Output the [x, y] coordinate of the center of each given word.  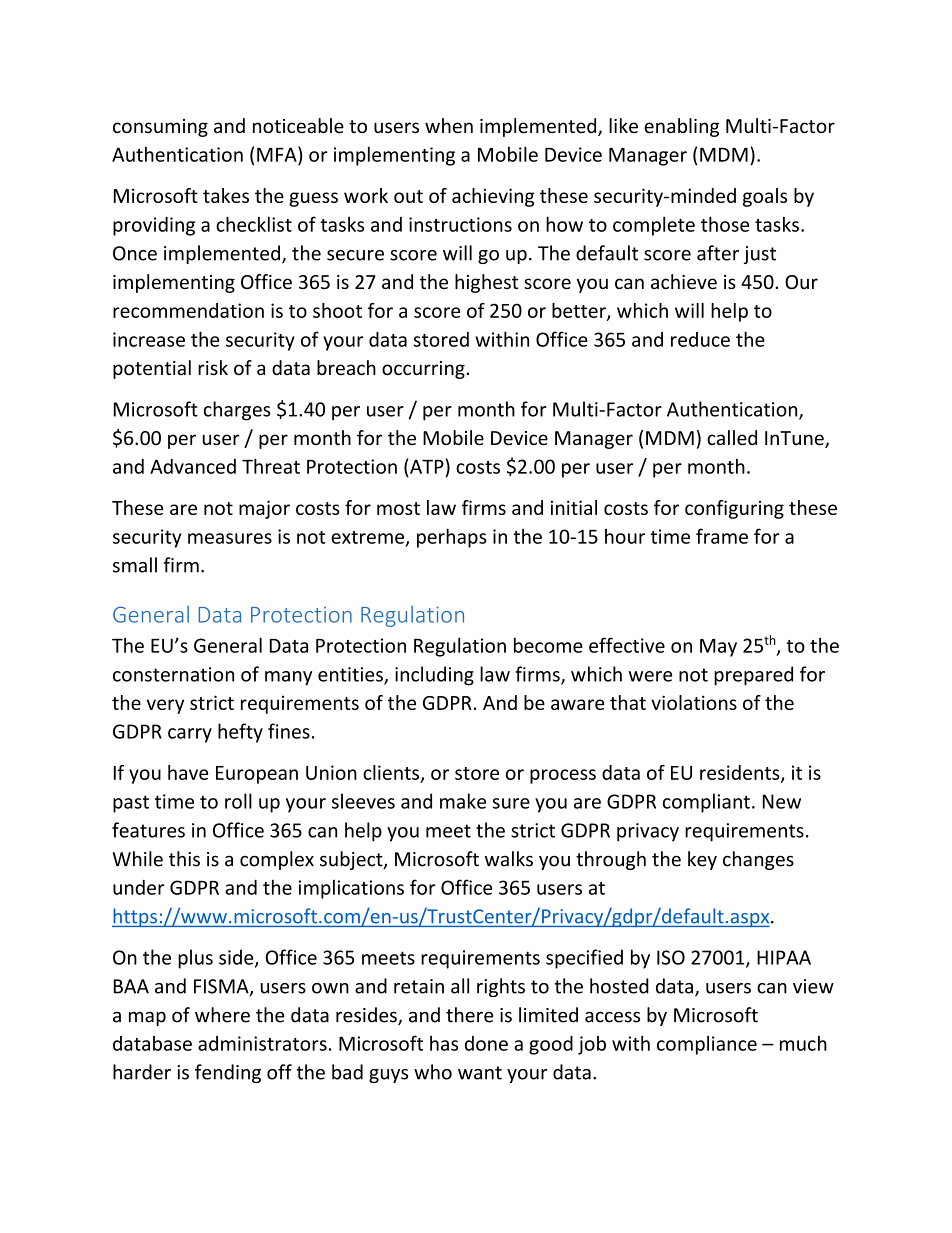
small [135, 565]
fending [228, 1073]
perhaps [452, 538]
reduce [700, 339]
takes [226, 195]
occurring [424, 370]
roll [238, 801]
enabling [681, 127]
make [463, 801]
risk [213, 367]
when [449, 125]
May [718, 648]
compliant [706, 803]
